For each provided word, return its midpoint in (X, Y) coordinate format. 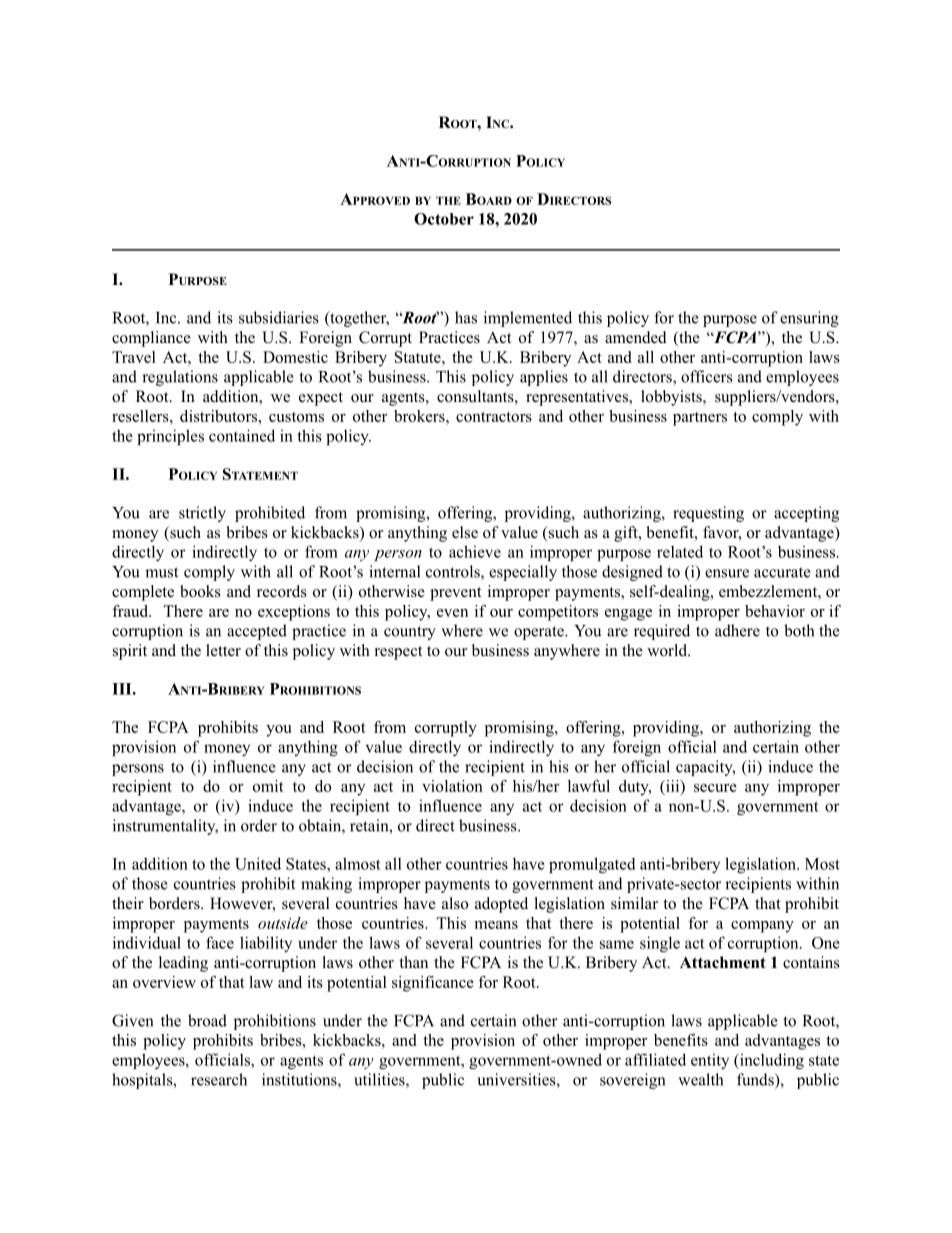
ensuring (809, 319)
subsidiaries (279, 317)
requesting (708, 514)
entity (710, 1061)
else (465, 532)
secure (715, 788)
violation (452, 786)
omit (268, 786)
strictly (202, 514)
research (219, 1079)
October (444, 219)
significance (433, 984)
